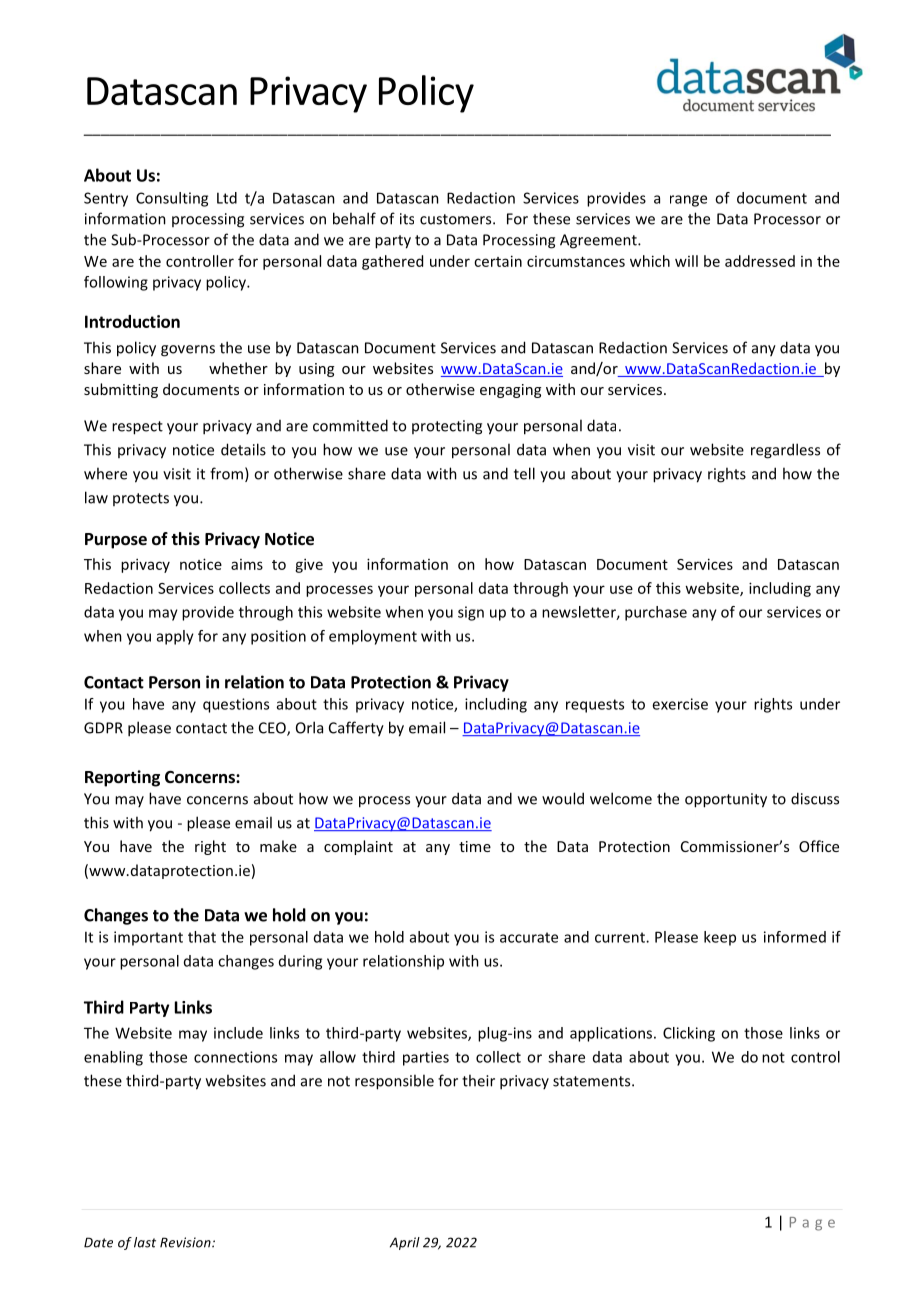  Describe the element at coordinates (760, 261) in the image. I see `addressed` at that location.
